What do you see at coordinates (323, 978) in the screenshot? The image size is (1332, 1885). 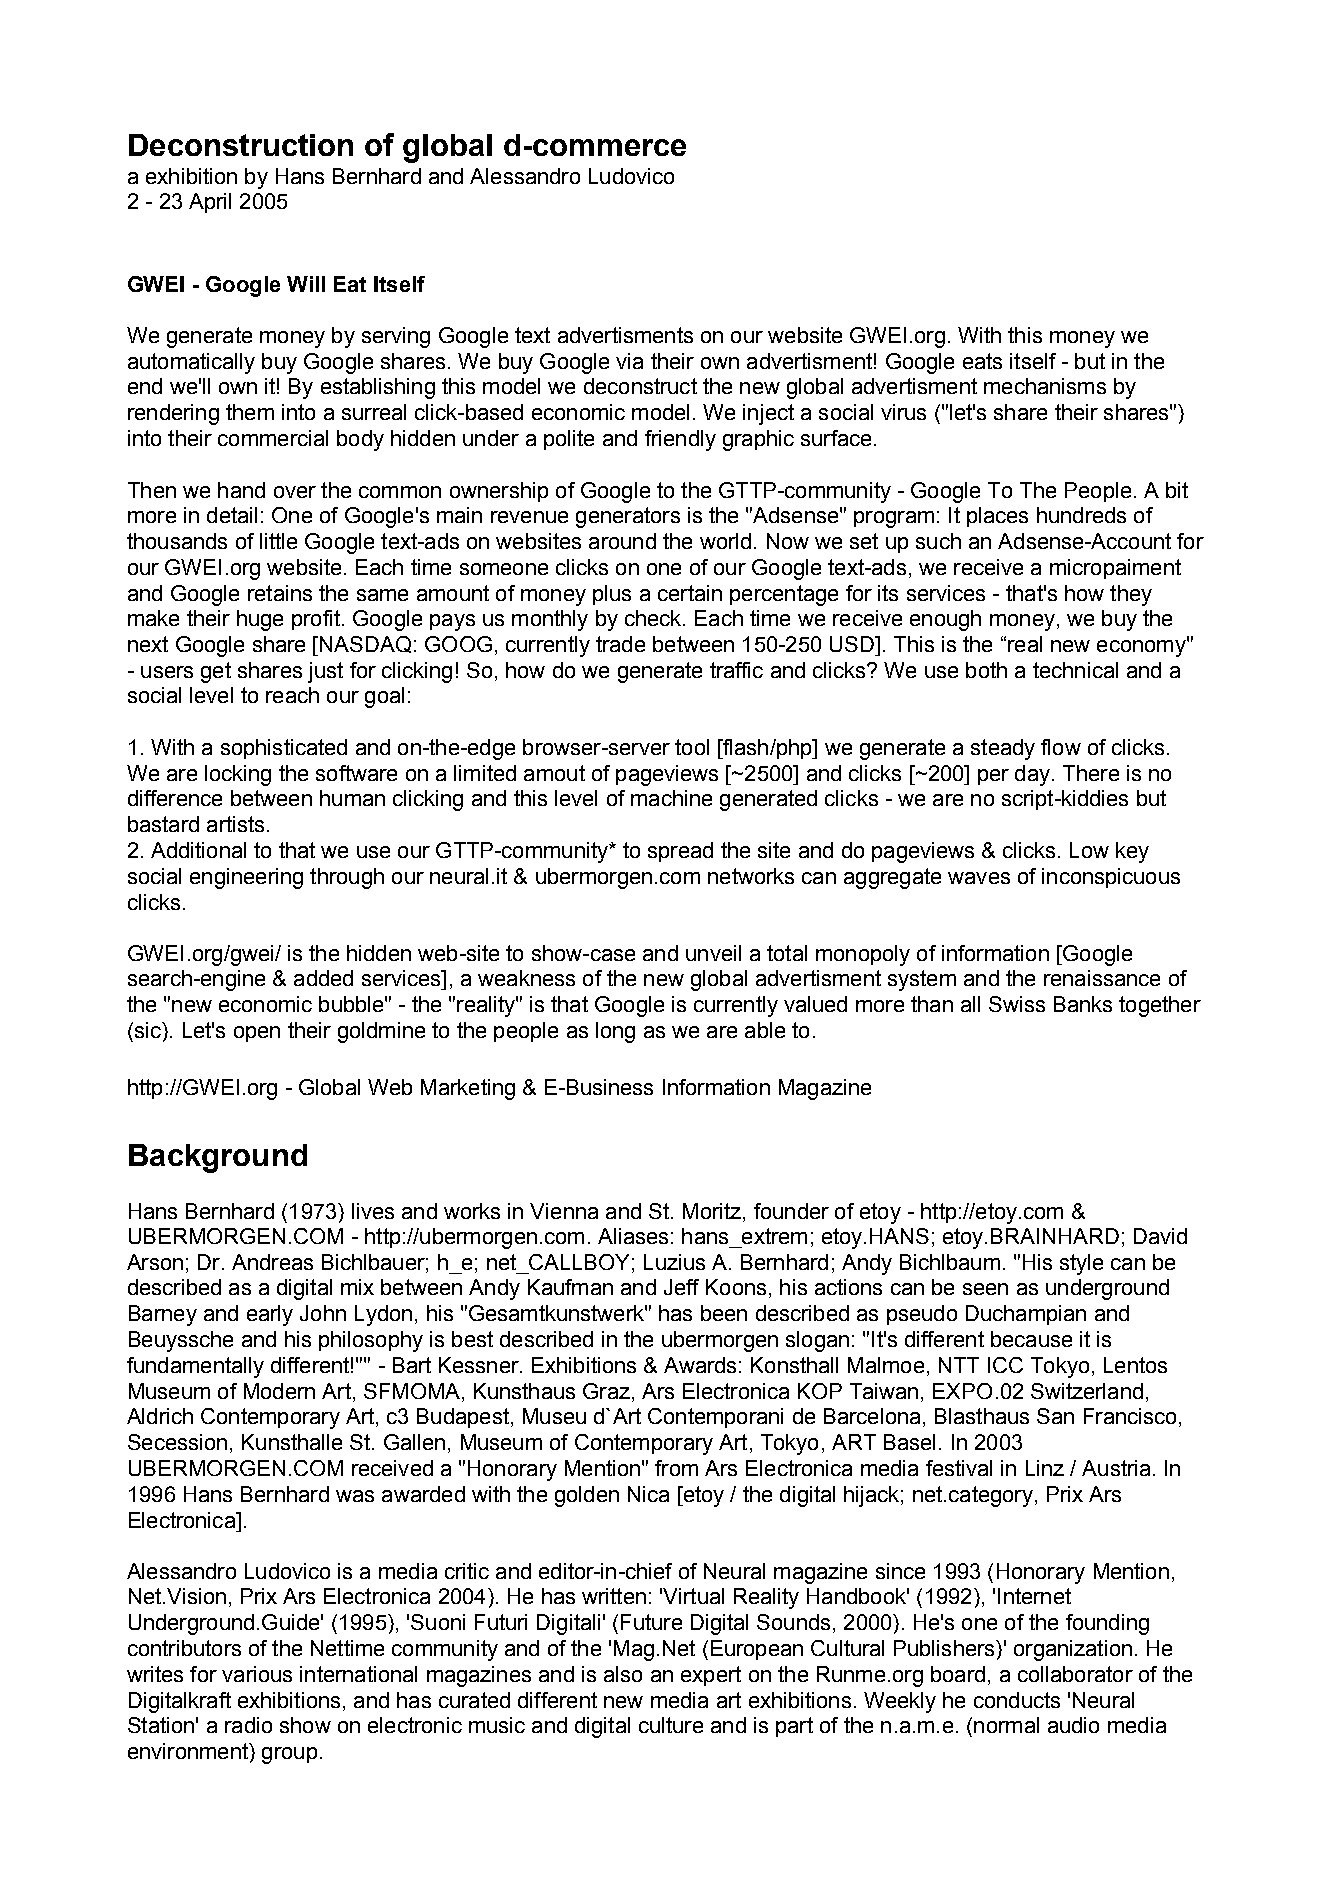 I see `added` at bounding box center [323, 978].
